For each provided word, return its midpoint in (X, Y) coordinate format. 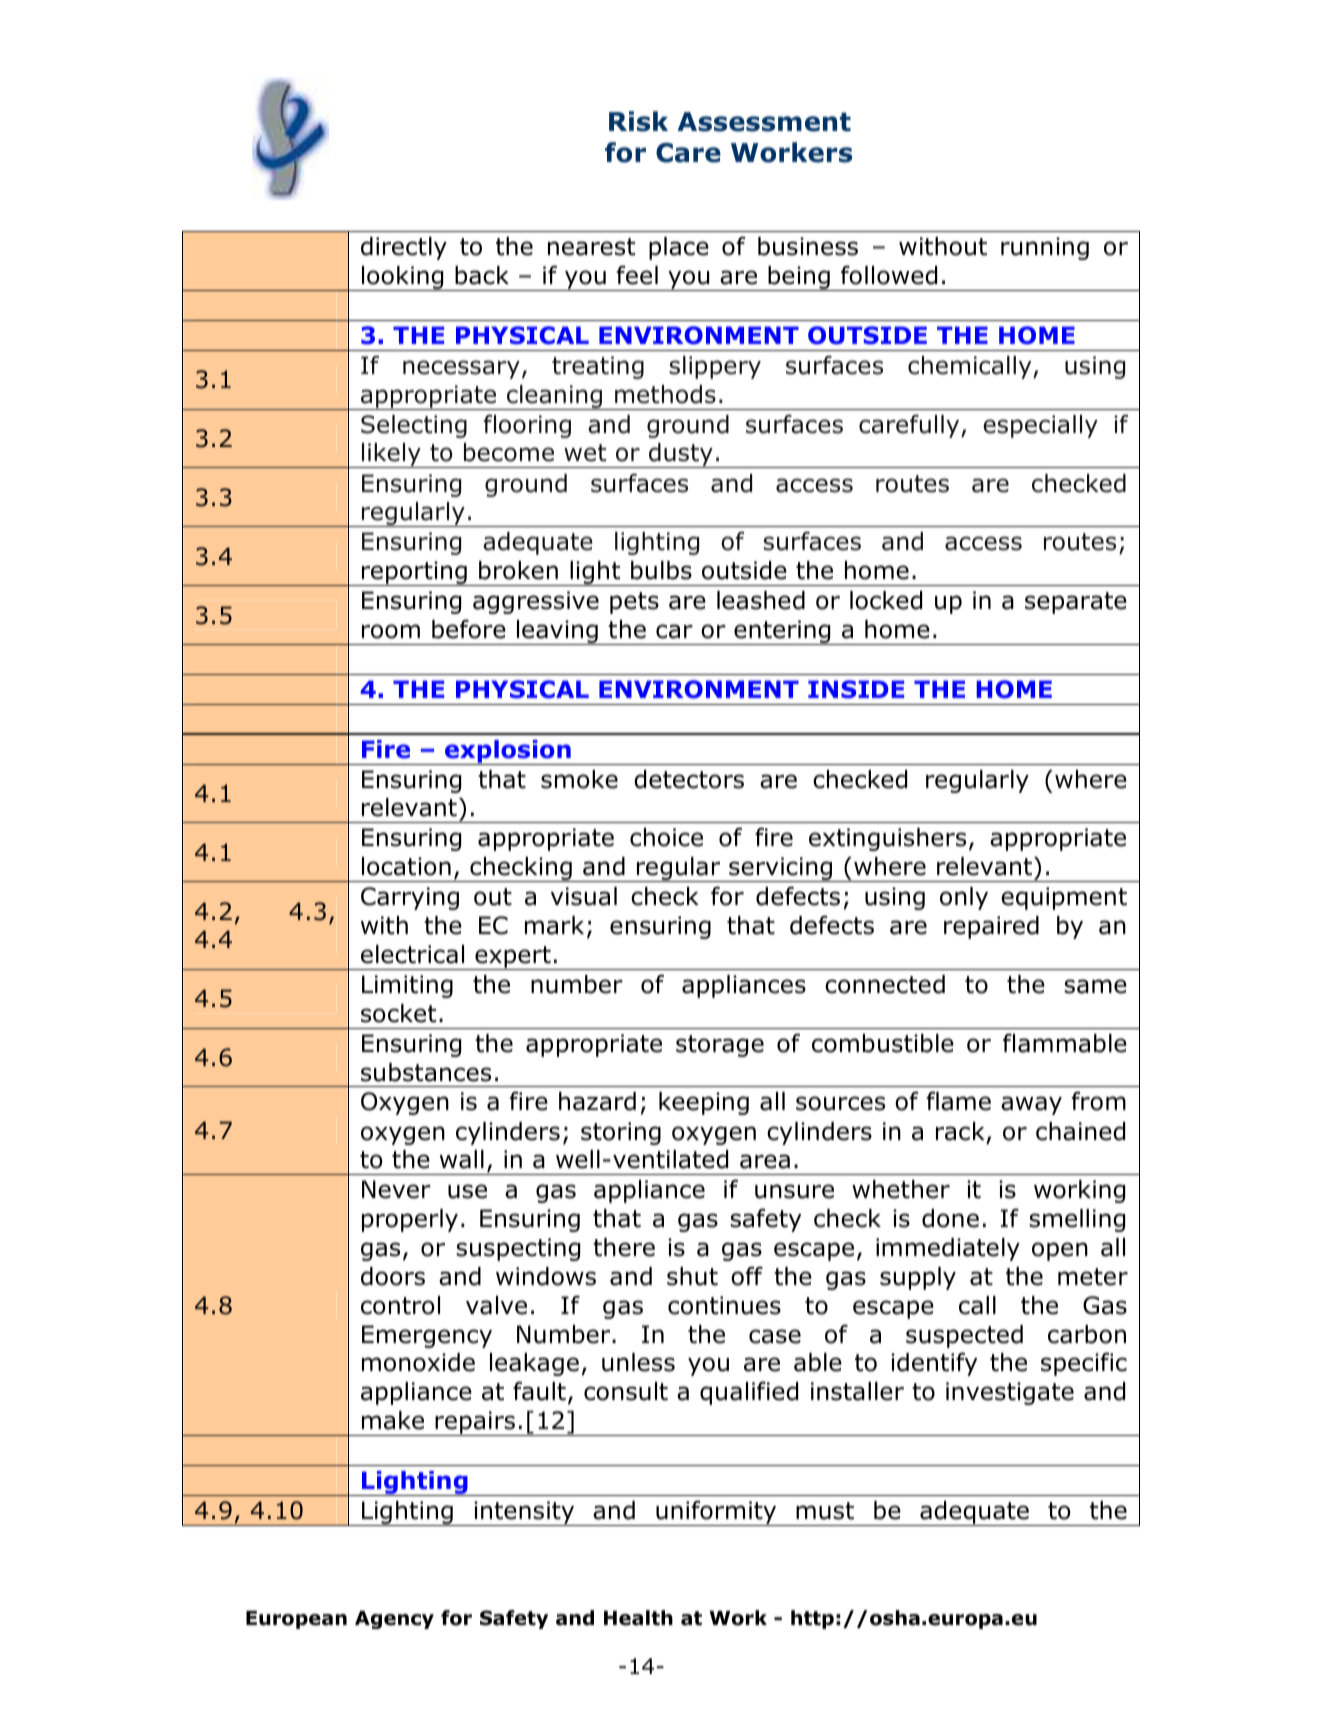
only (964, 898)
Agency (394, 1620)
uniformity (716, 1513)
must (825, 1511)
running (1045, 248)
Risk (638, 121)
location (406, 866)
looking (402, 278)
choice (666, 837)
